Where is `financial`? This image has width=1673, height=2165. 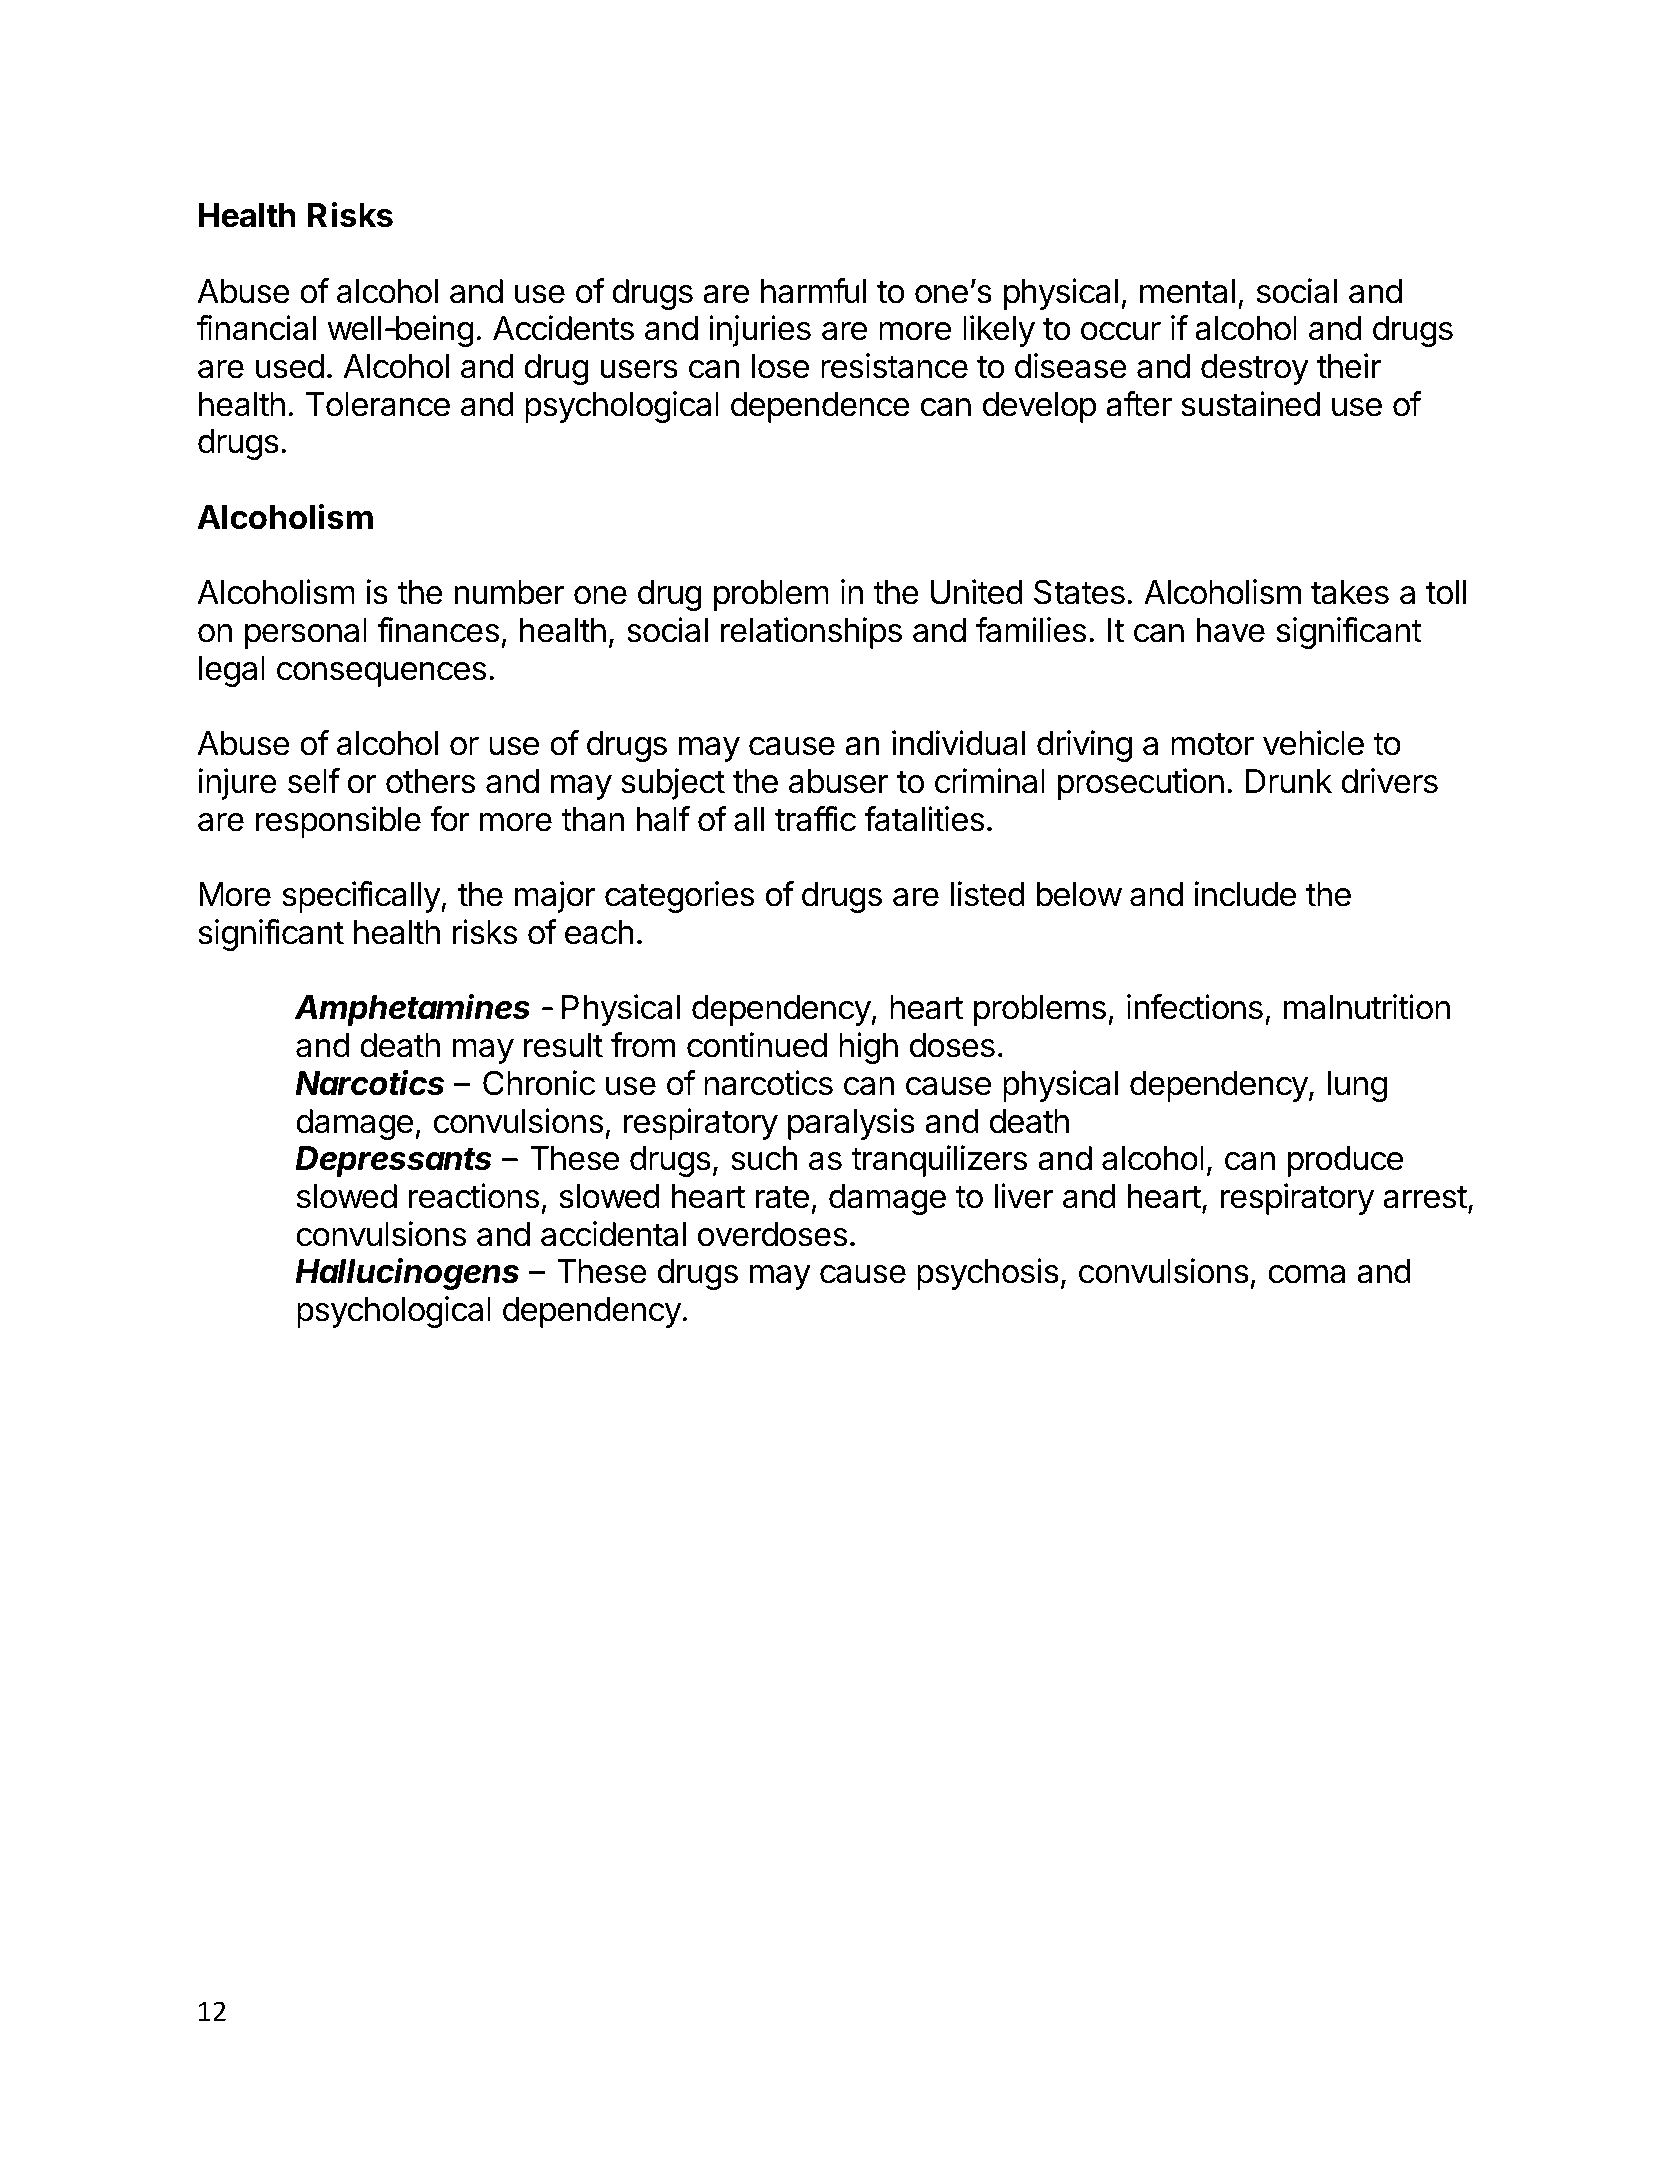
financial is located at coordinates (256, 328).
